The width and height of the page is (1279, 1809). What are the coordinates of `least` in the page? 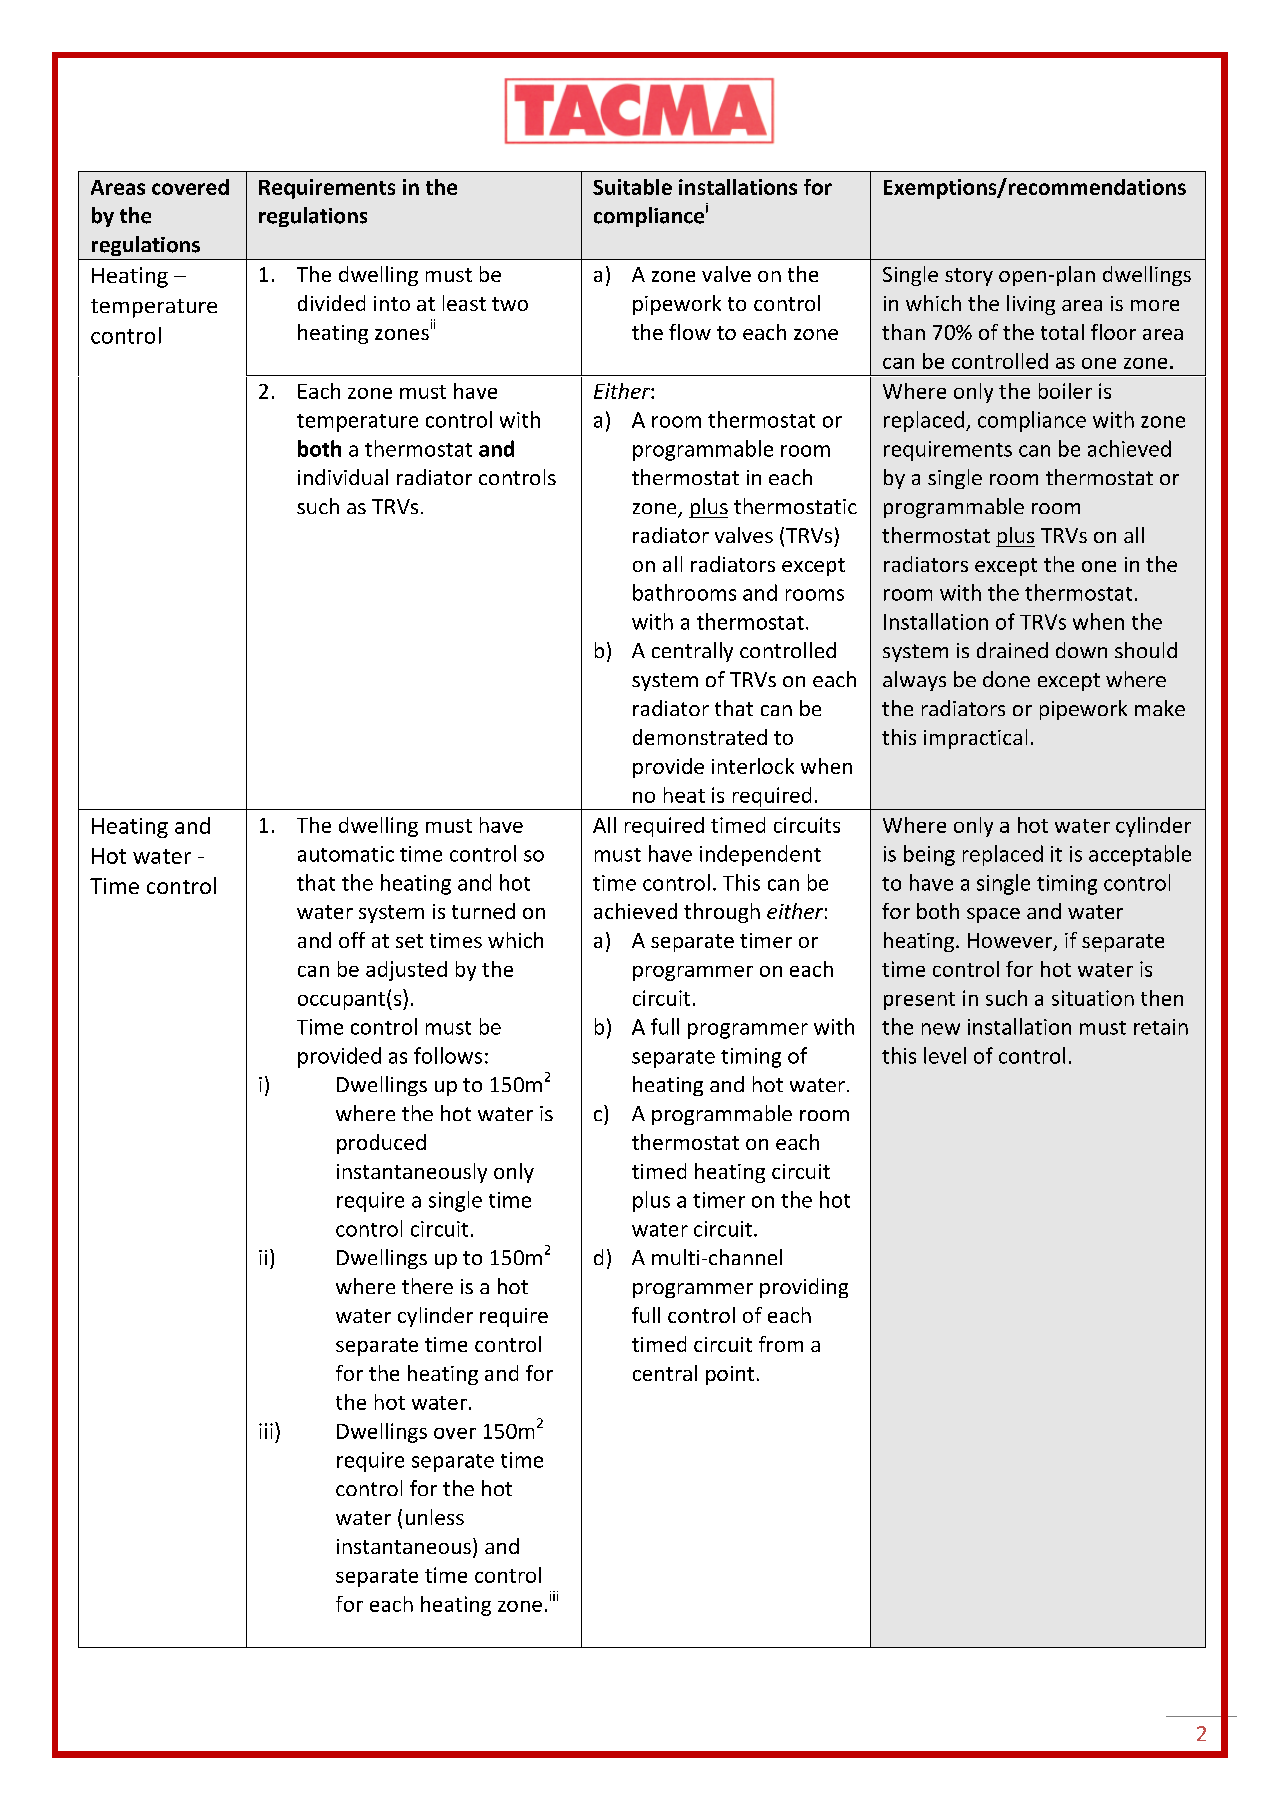 It's located at (464, 303).
